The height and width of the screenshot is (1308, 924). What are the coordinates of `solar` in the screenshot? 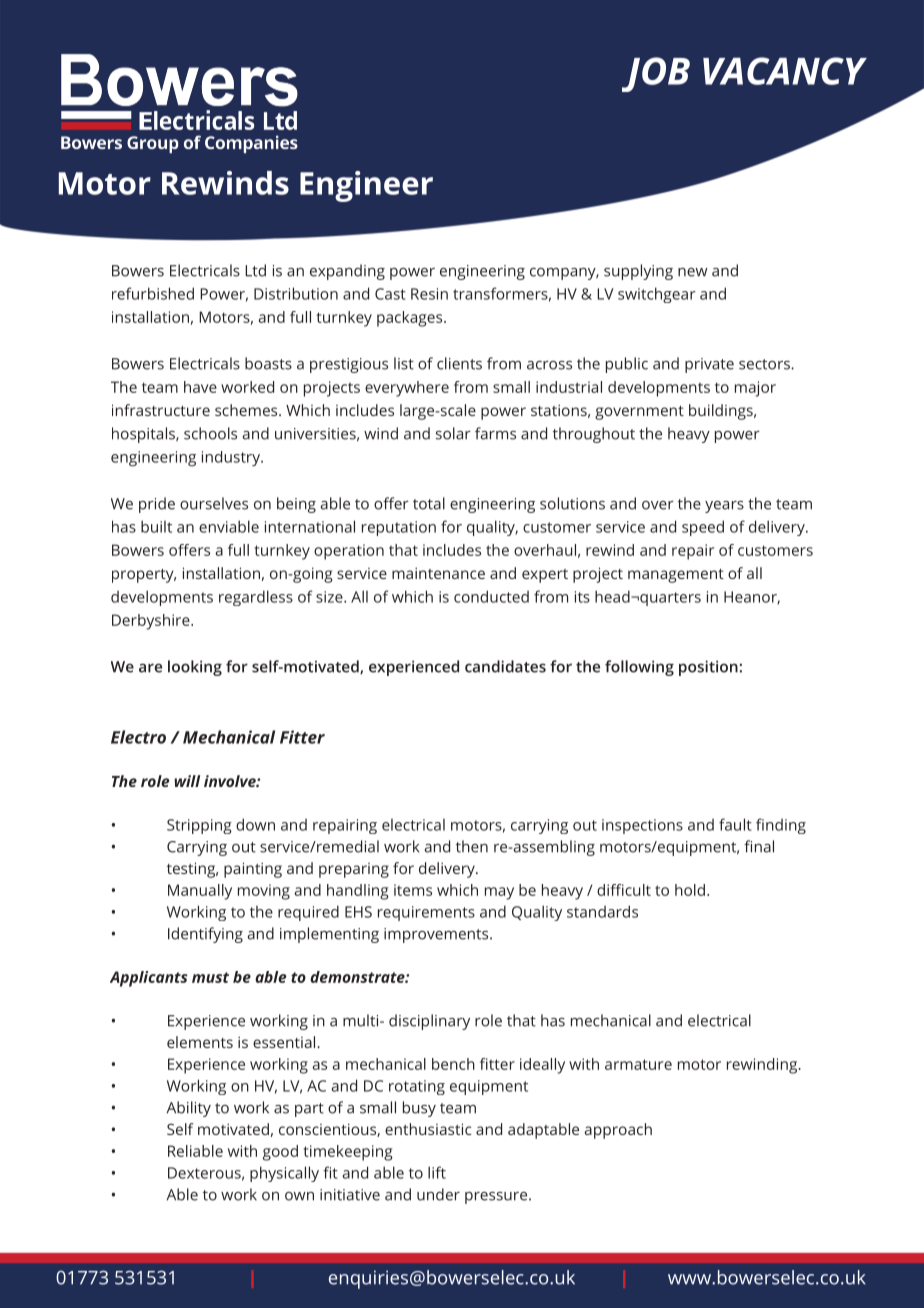 It's located at (453, 433).
